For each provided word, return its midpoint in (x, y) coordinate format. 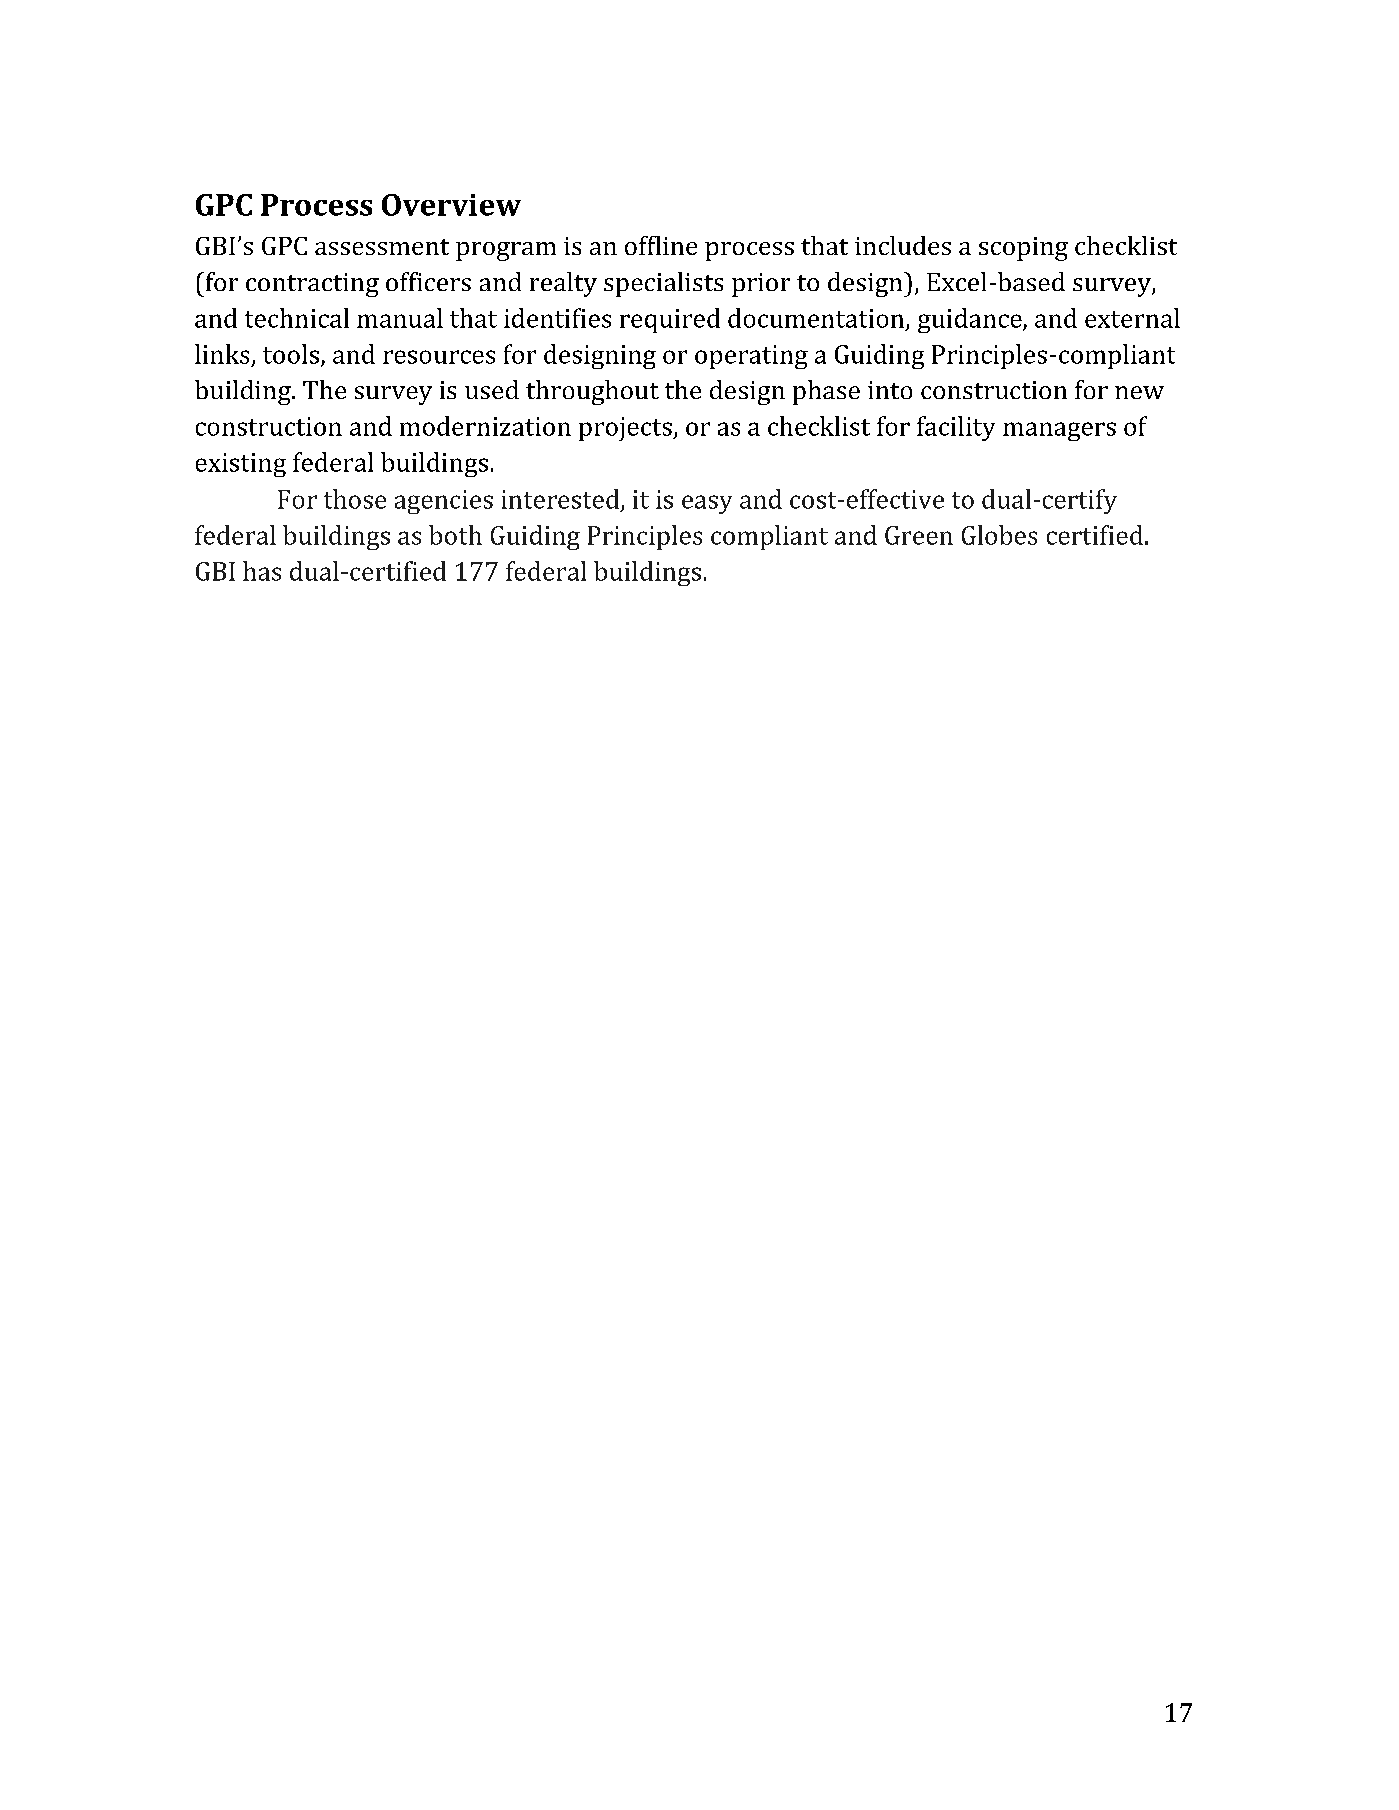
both (455, 535)
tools (291, 354)
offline (661, 245)
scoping (1023, 249)
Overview (451, 205)
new (1139, 392)
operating (751, 357)
